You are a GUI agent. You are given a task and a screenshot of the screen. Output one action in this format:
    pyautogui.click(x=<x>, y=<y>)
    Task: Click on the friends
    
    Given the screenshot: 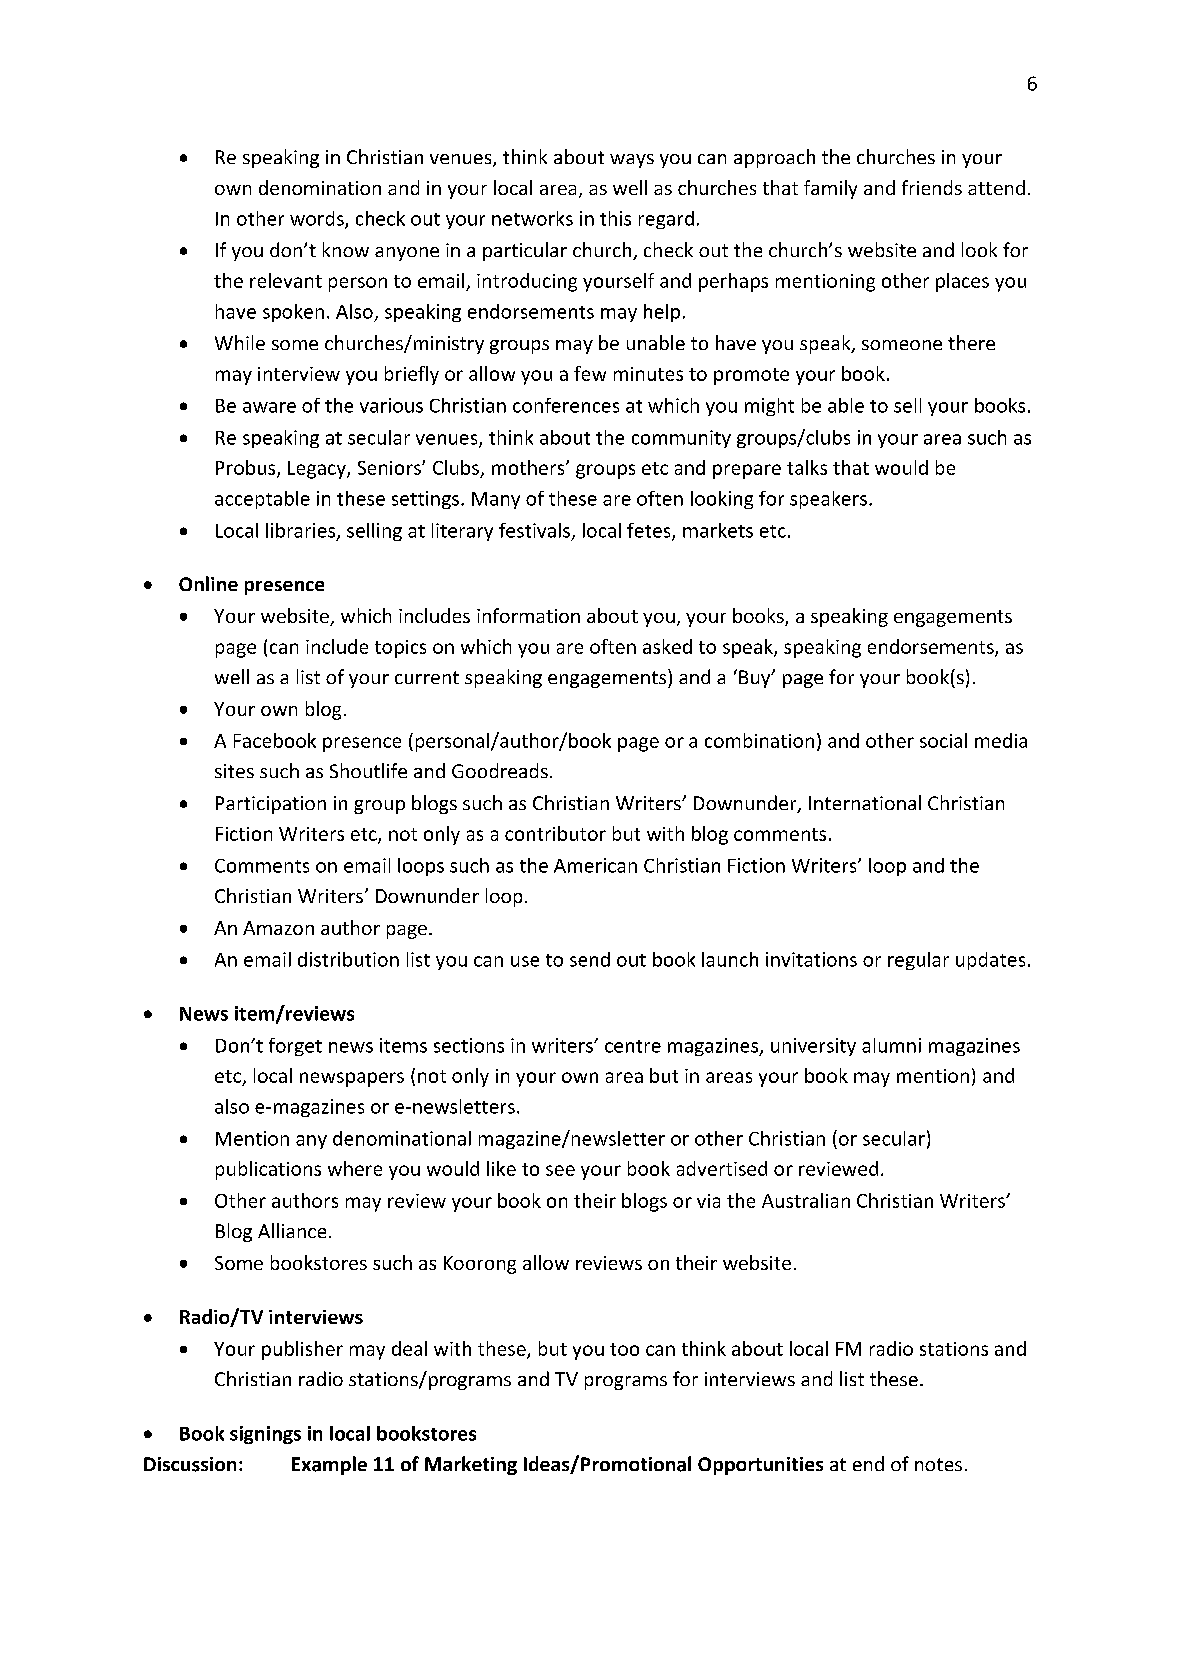 What is the action you would take?
    pyautogui.click(x=932, y=187)
